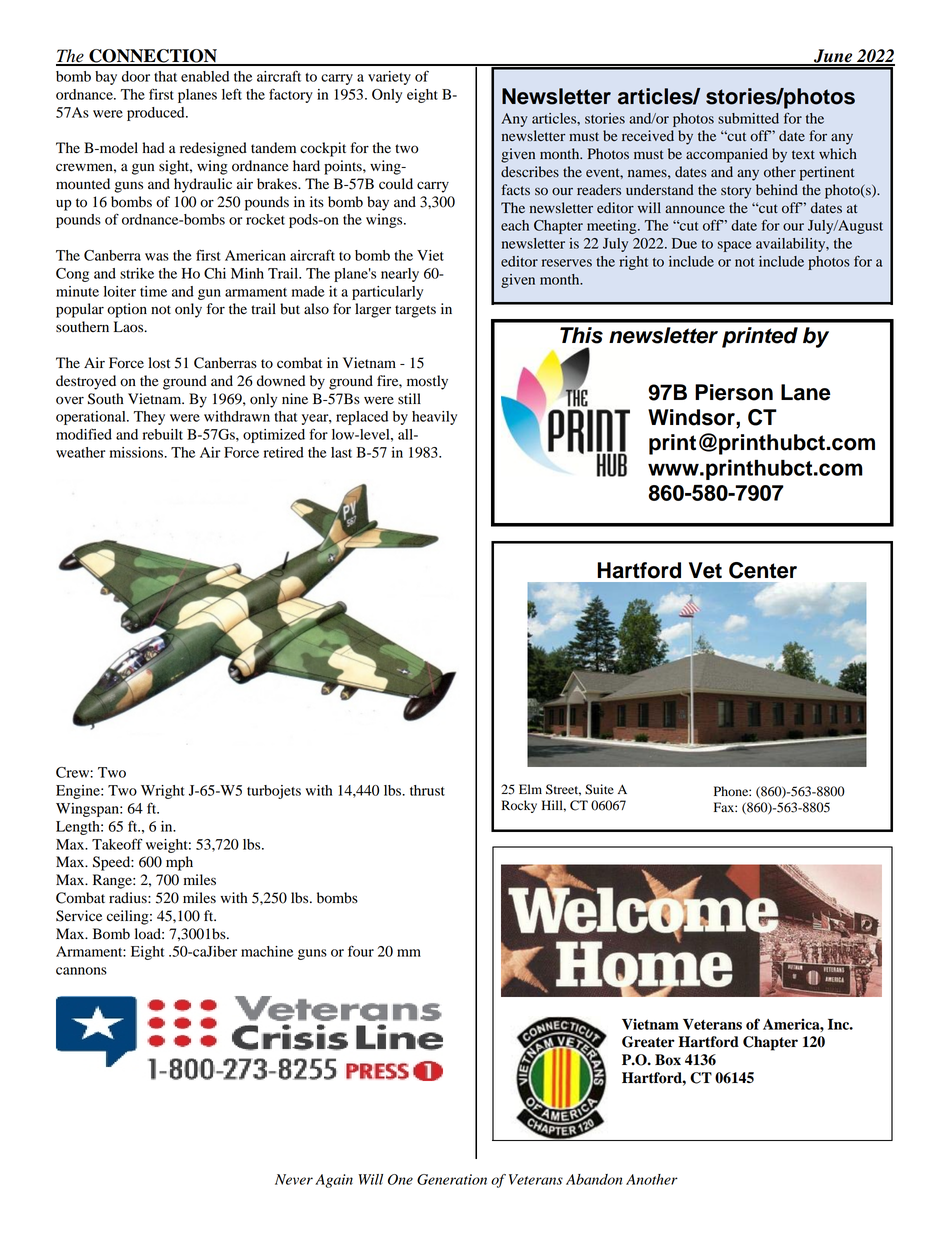 This document has width=952, height=1233. Describe the element at coordinates (157, 114) in the document. I see `produced` at that location.
